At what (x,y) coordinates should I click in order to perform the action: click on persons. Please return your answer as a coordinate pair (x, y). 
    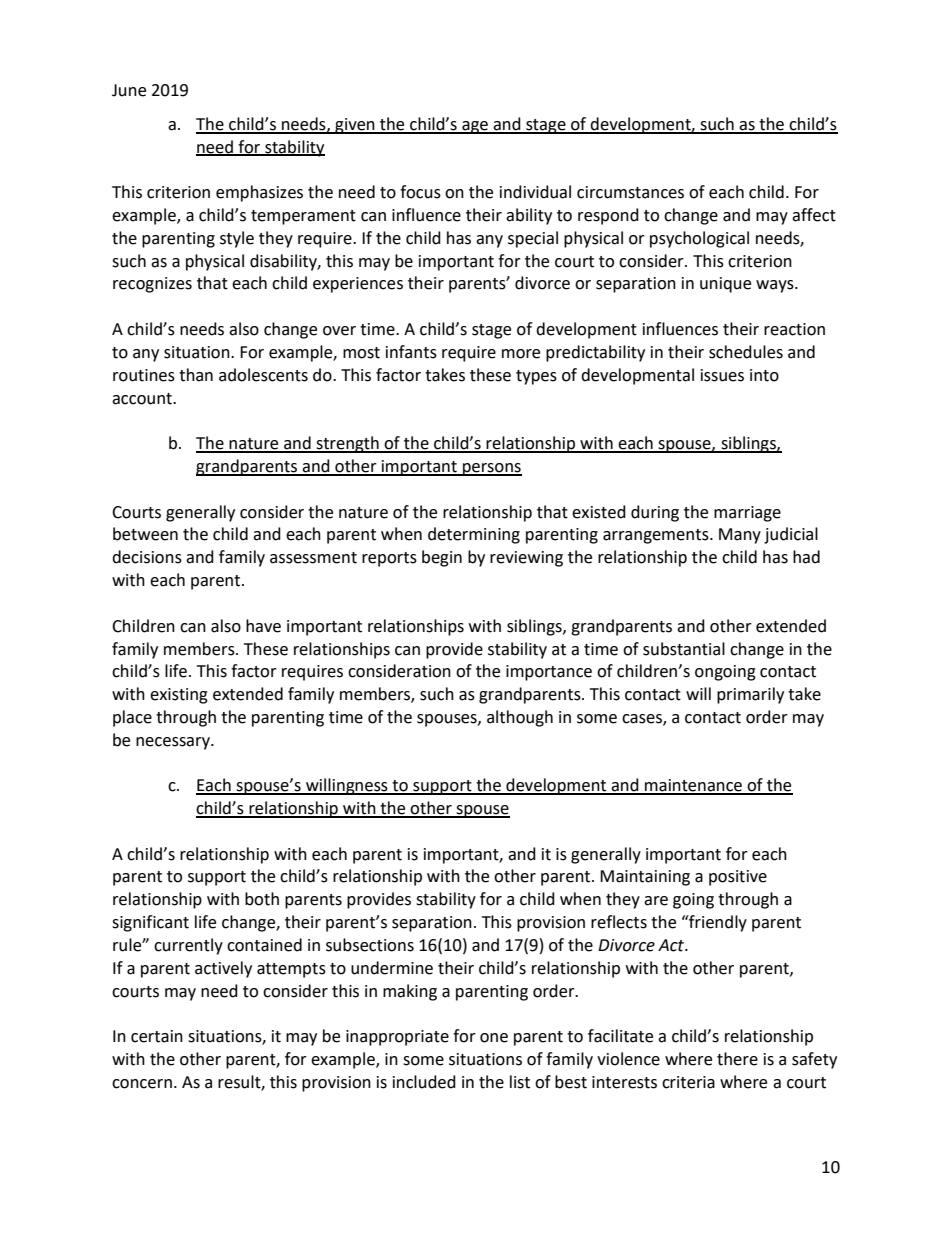
    Looking at the image, I should click on (491, 469).
